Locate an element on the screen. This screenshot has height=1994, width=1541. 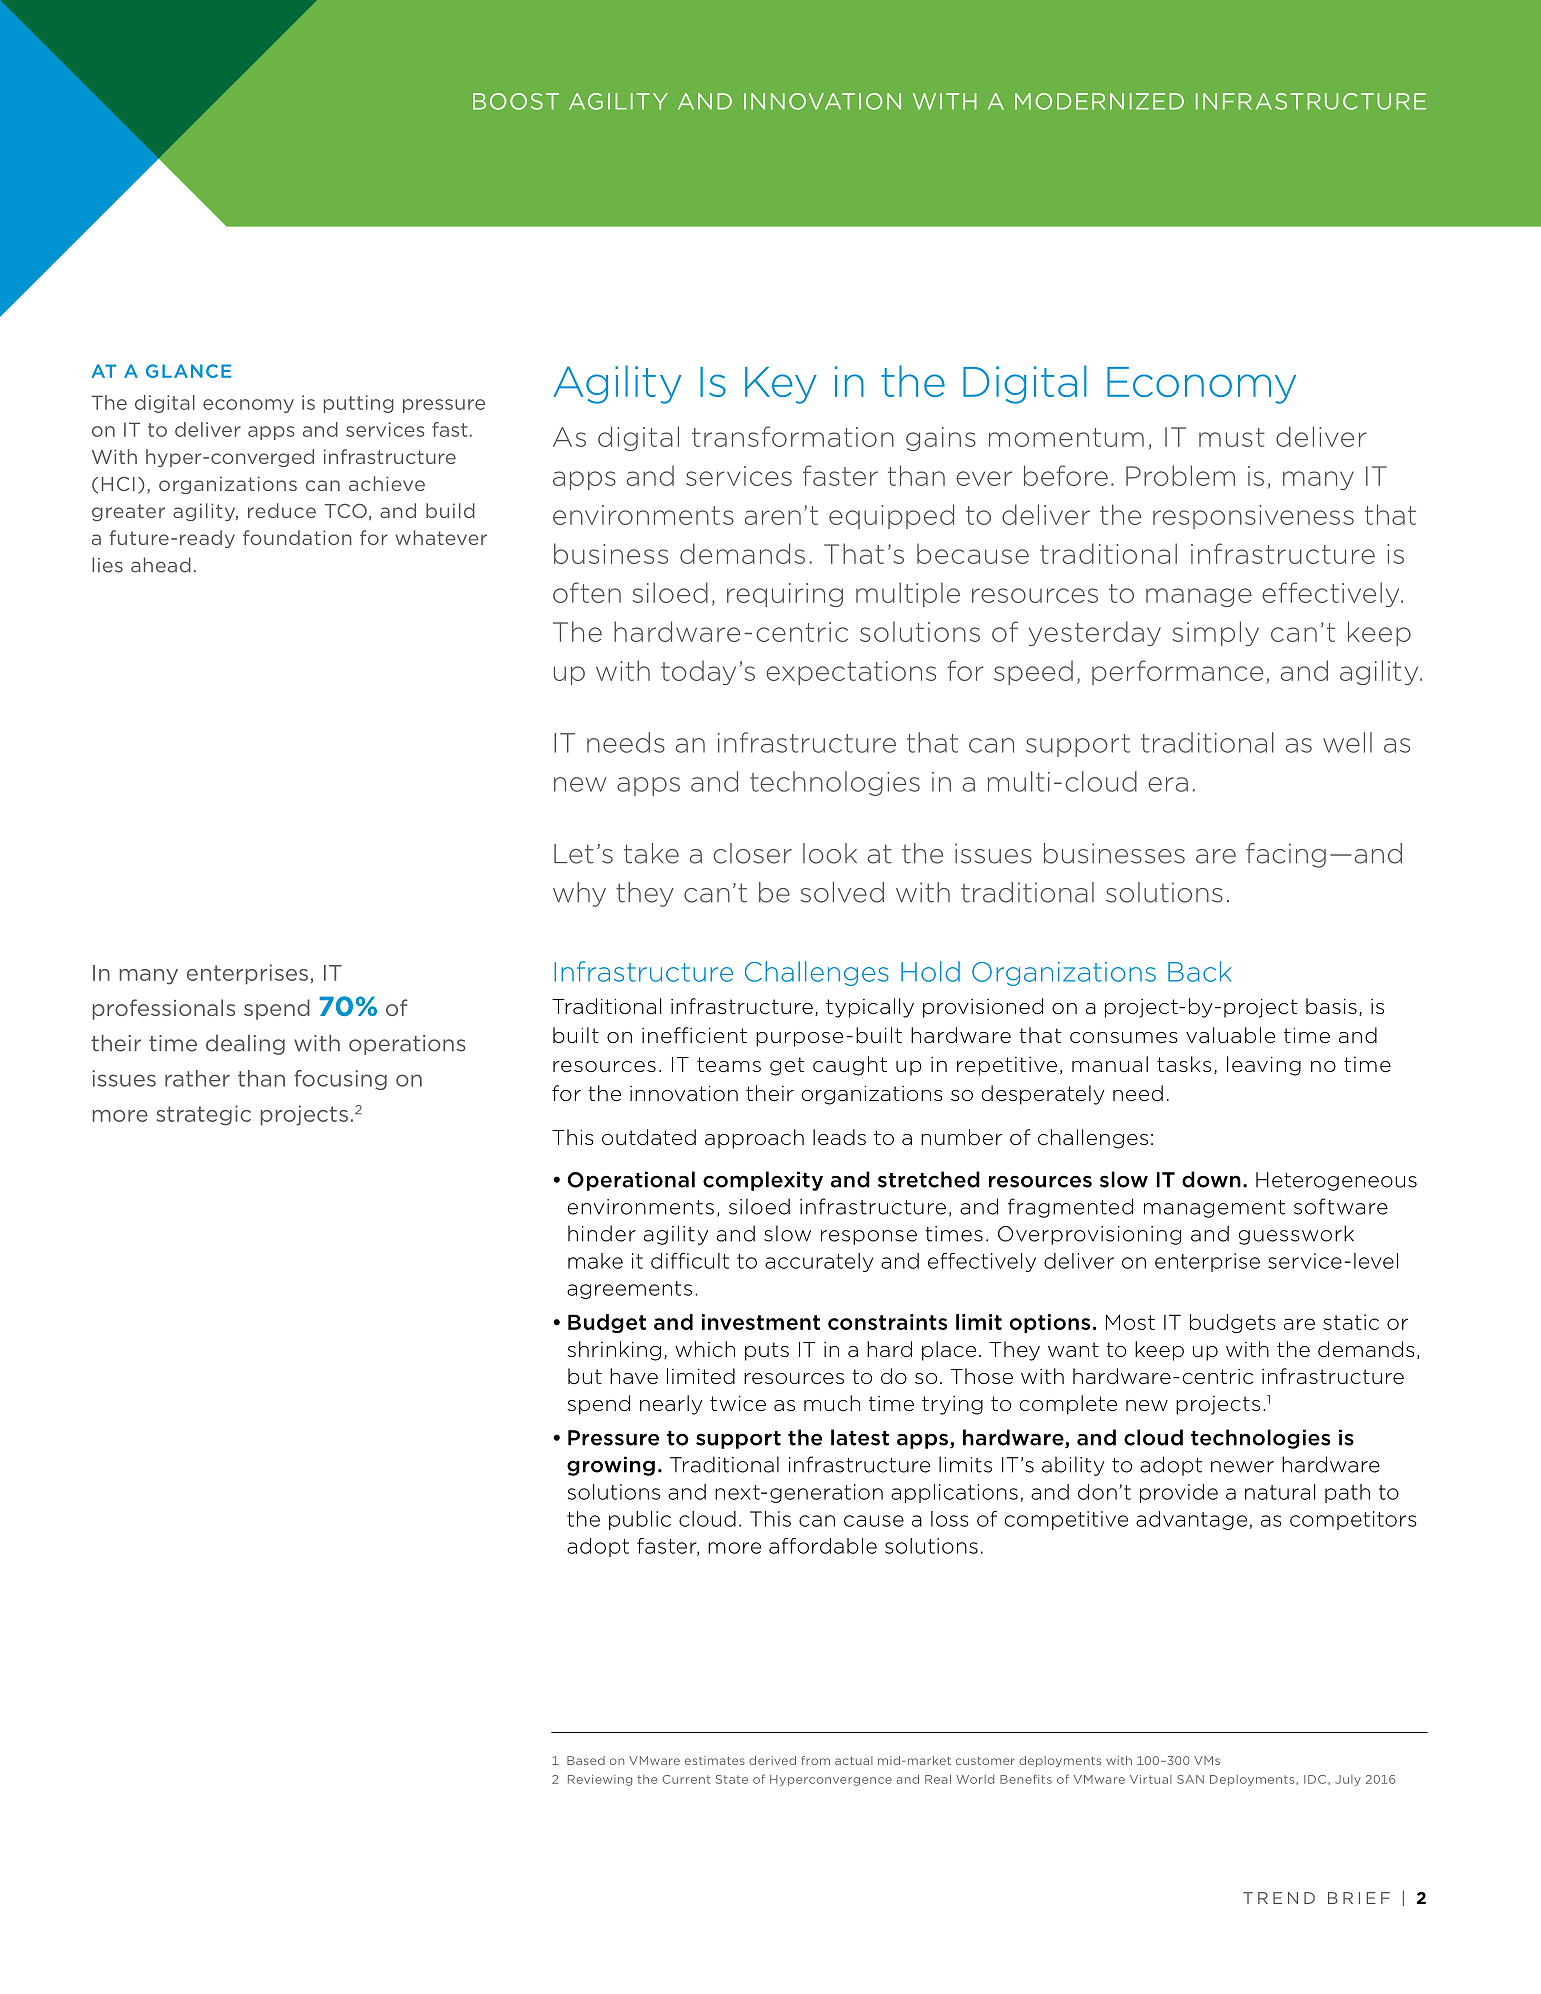
SAN is located at coordinates (1190, 1779).
